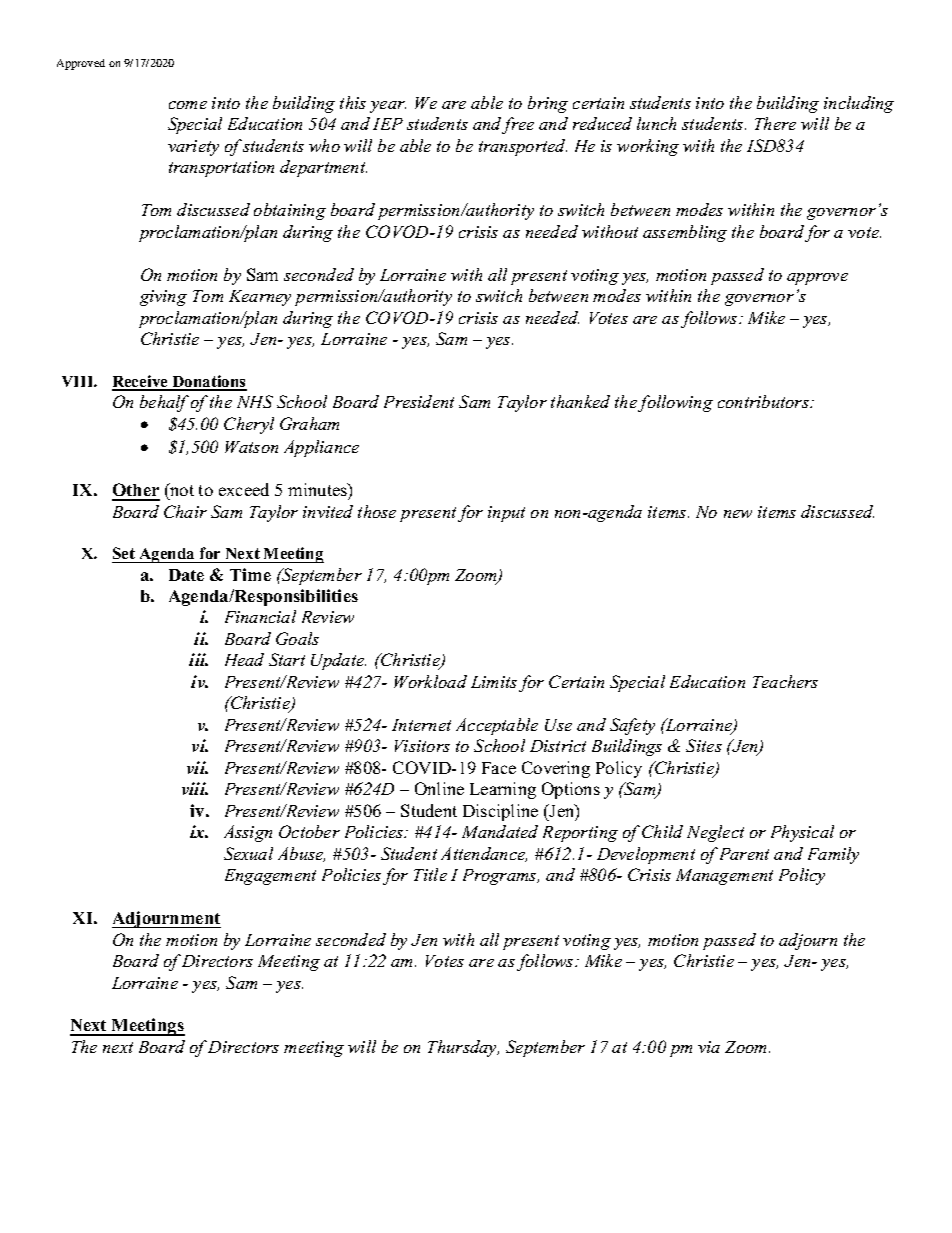 This screenshot has height=1233, width=952. Describe the element at coordinates (250, 574) in the screenshot. I see `Time` at that location.
